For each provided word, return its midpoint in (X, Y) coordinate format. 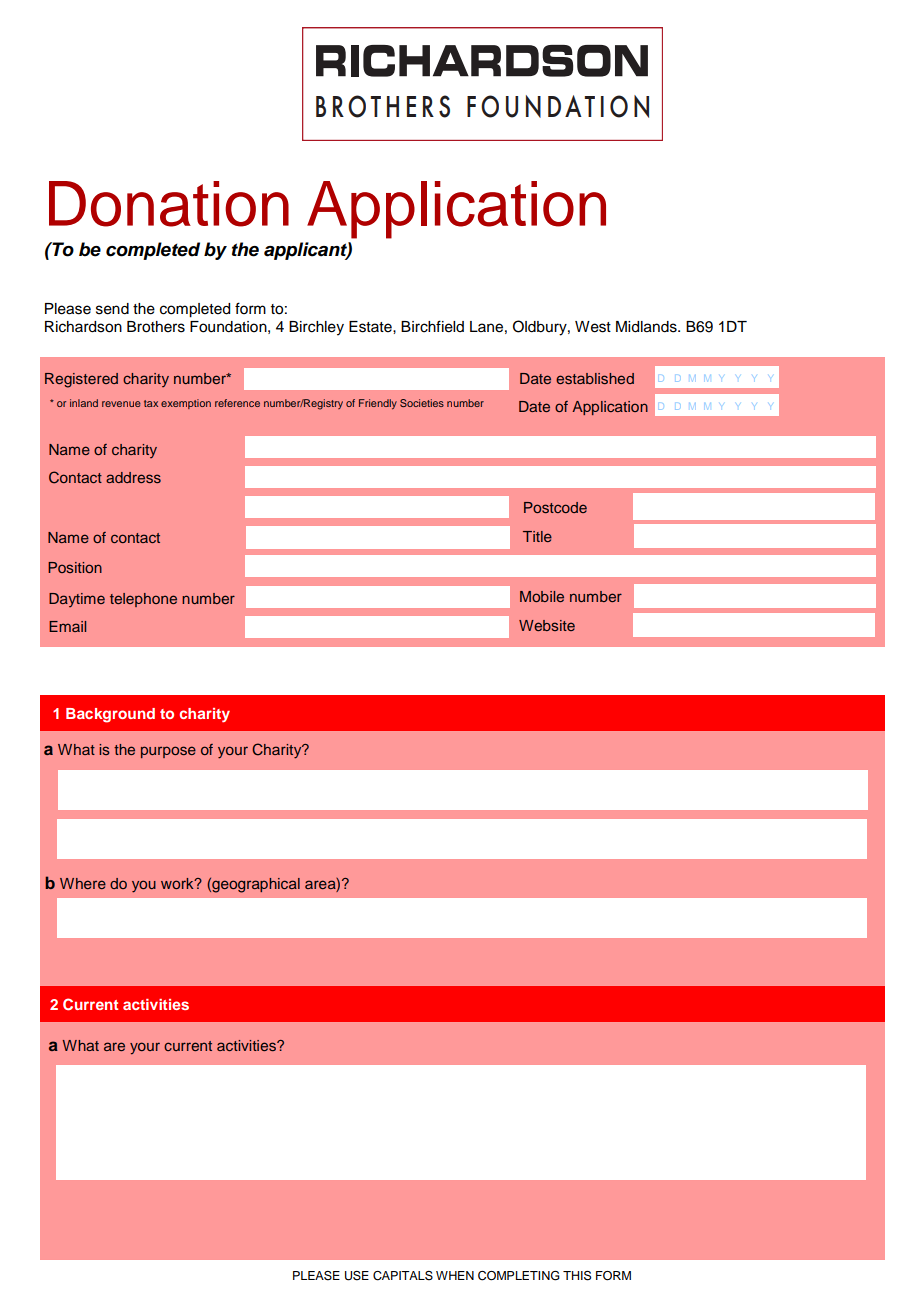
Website (547, 625)
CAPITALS (403, 1276)
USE (357, 1276)
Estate (371, 327)
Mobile (542, 596)
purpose (168, 752)
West (593, 327)
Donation (169, 204)
